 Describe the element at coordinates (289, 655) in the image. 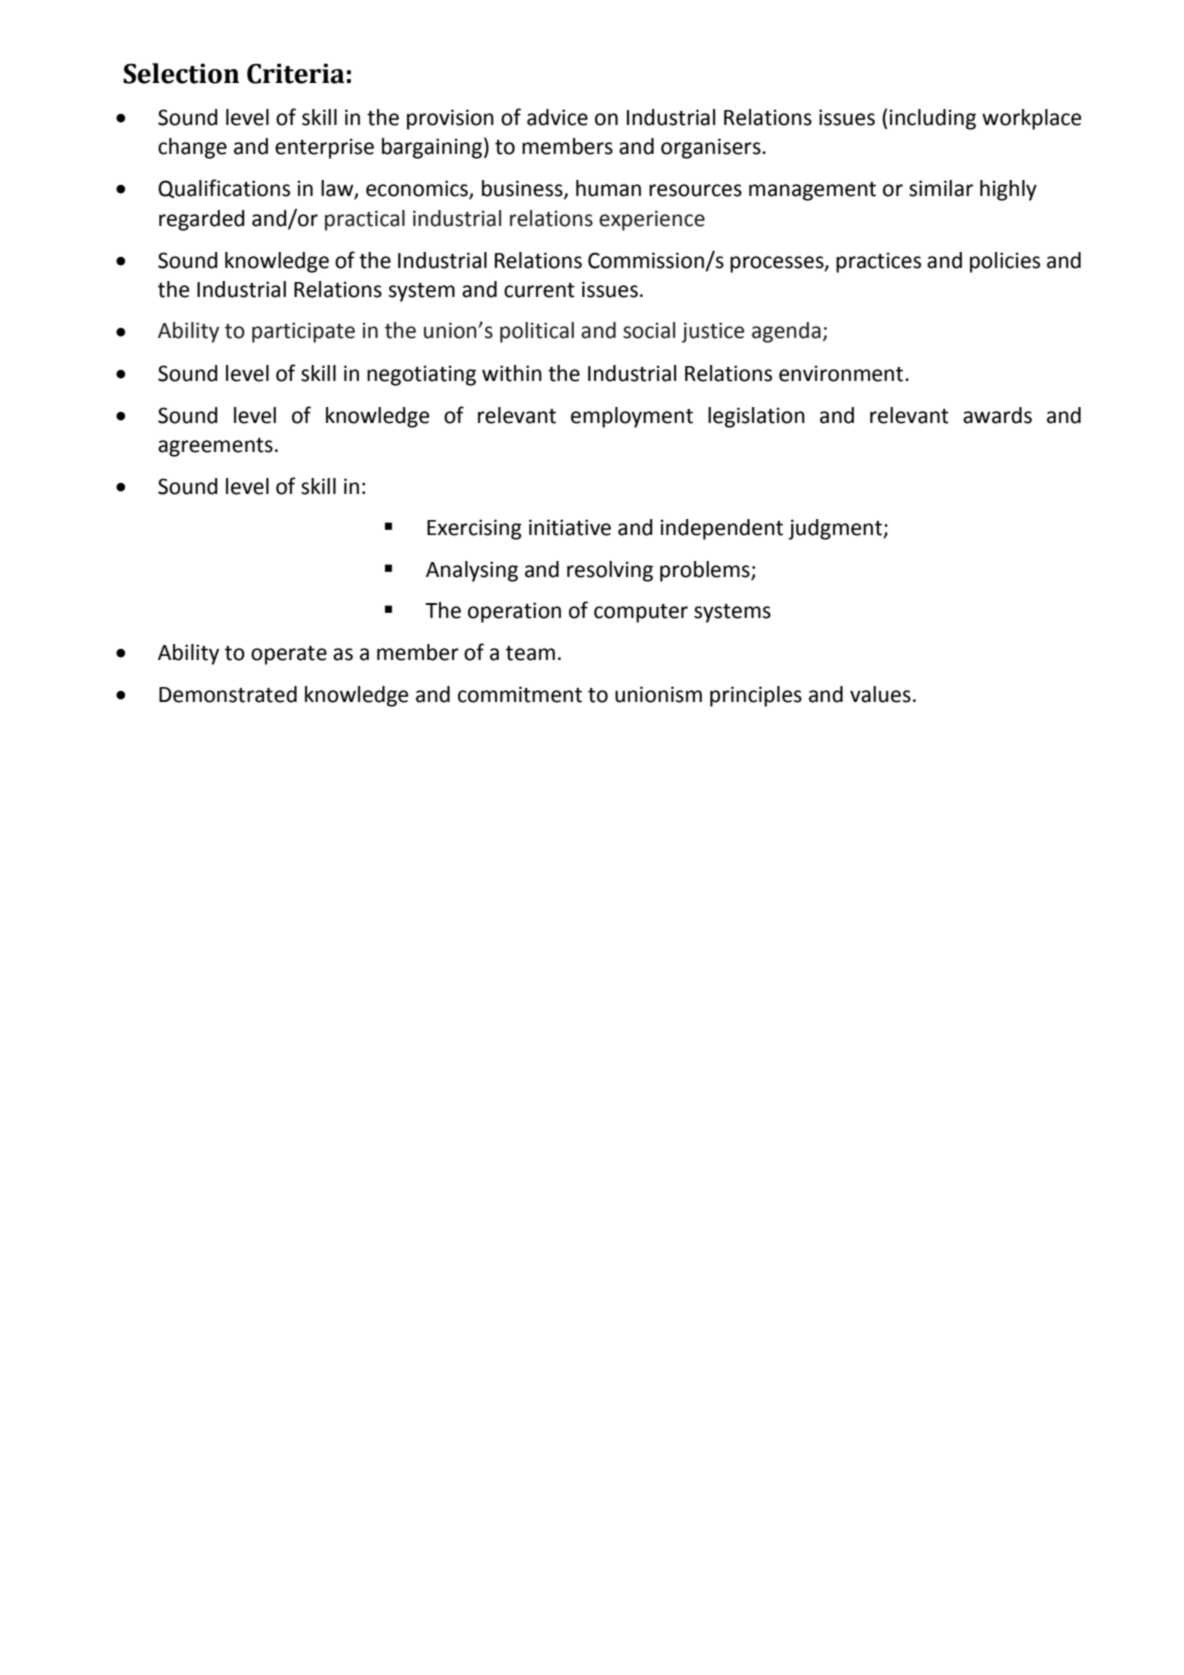

I see `operate` at that location.
